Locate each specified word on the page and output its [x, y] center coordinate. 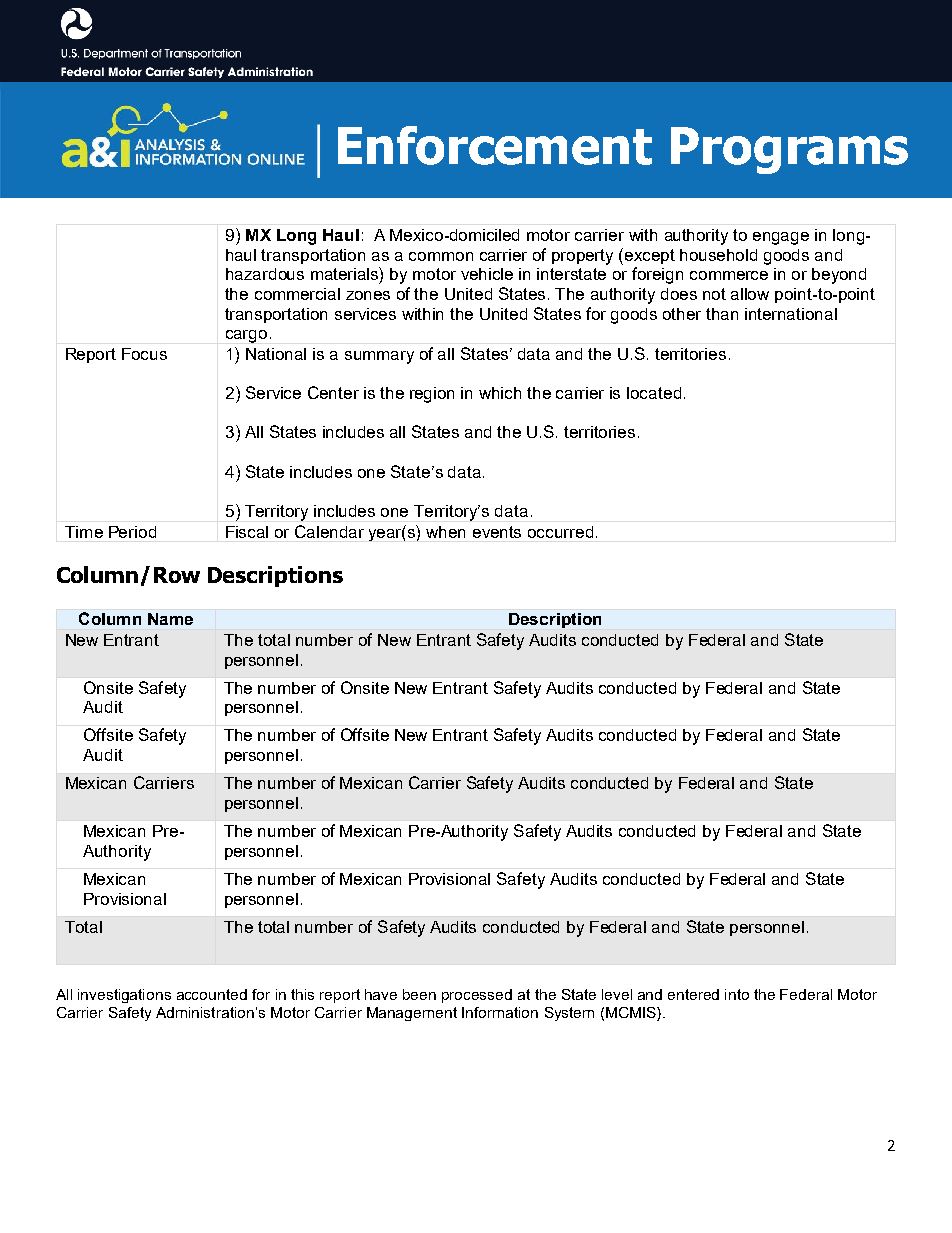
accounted [212, 994]
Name [170, 619]
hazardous [265, 274]
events [497, 532]
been [419, 994]
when [445, 532]
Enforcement [495, 145]
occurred [560, 532]
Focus [144, 354]
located [654, 393]
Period [132, 532]
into [737, 994]
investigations [124, 996]
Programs [789, 150]
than [722, 314]
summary [379, 357]
